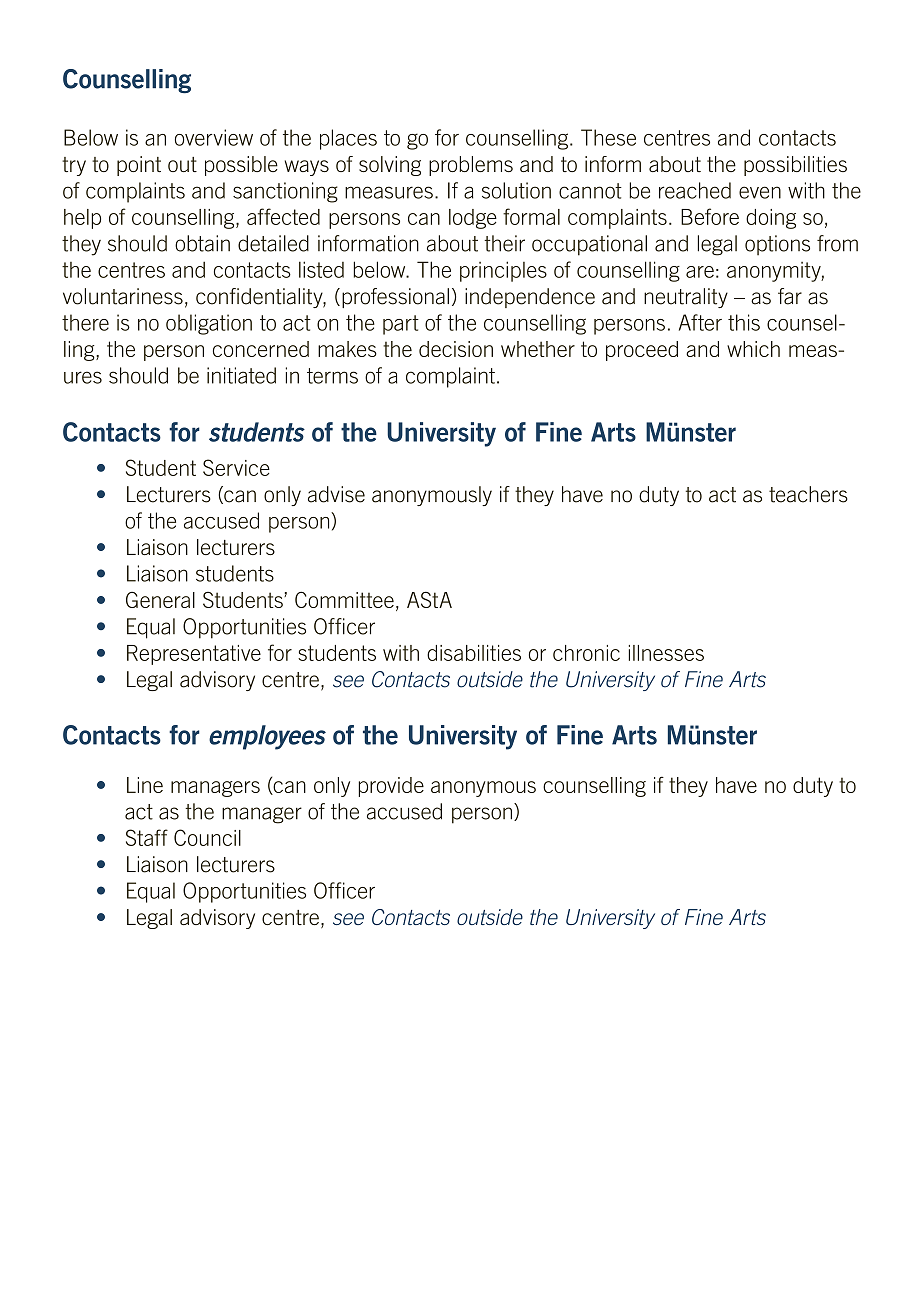 This screenshot has width=924, height=1311. What do you see at coordinates (139, 166) in the screenshot?
I see `point` at bounding box center [139, 166].
